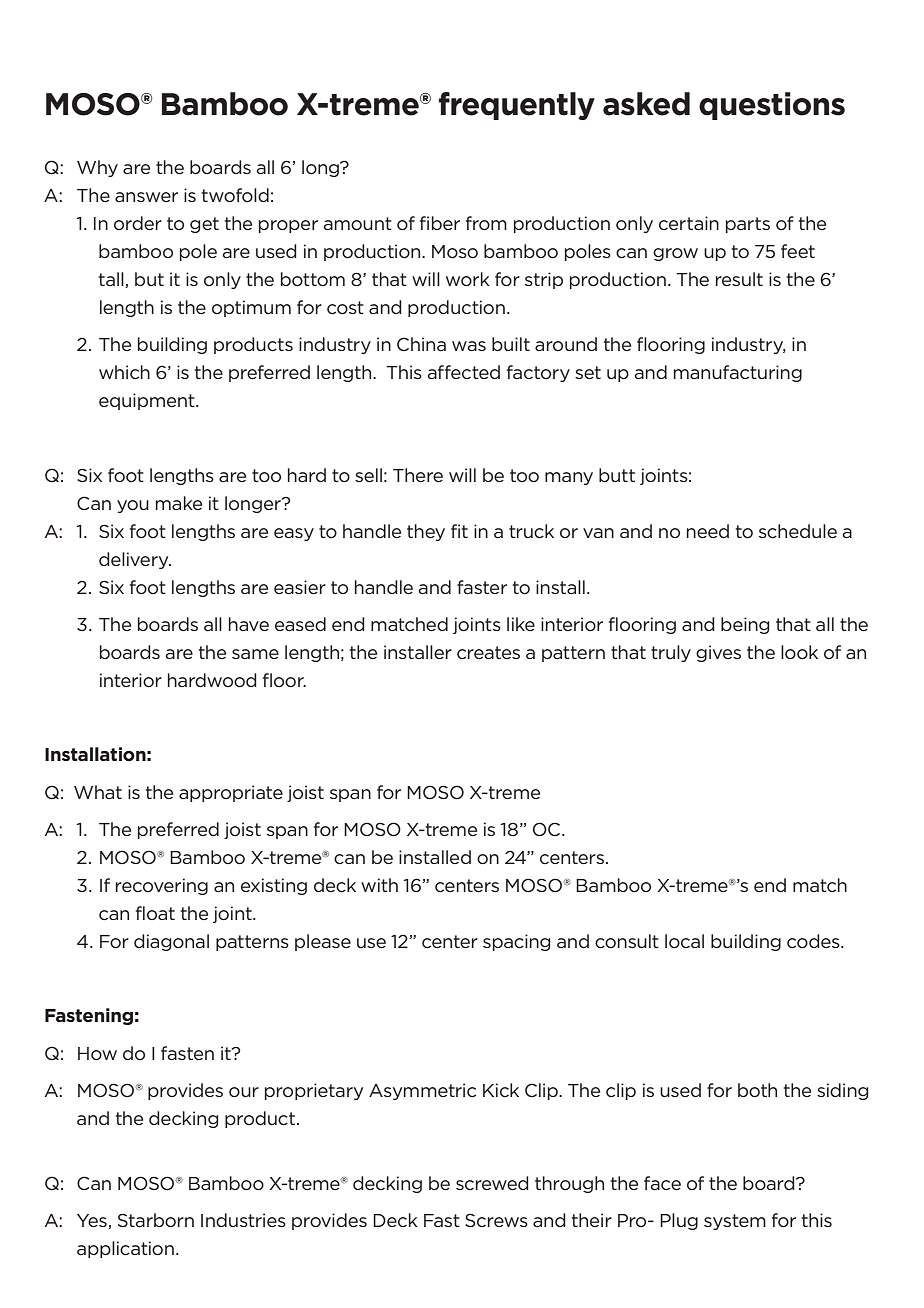 Image resolution: width=924 pixels, height=1308 pixels. Describe the element at coordinates (146, 197) in the document. I see `answer` at that location.
